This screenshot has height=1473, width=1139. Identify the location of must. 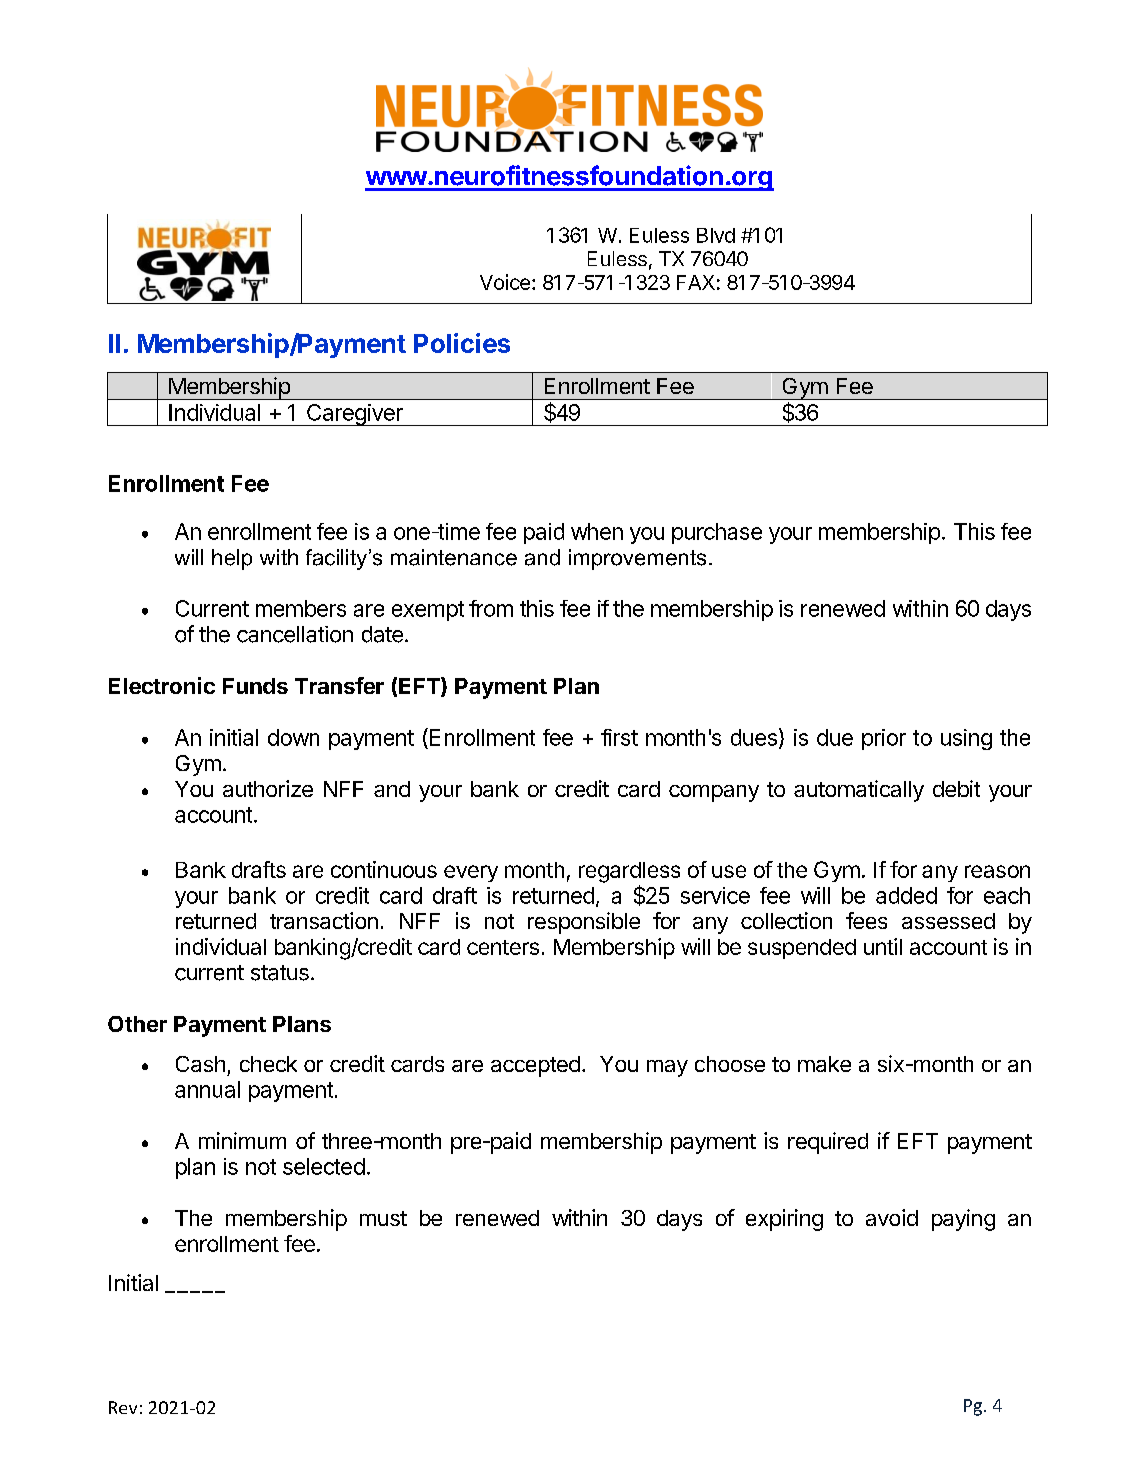
(383, 1218).
